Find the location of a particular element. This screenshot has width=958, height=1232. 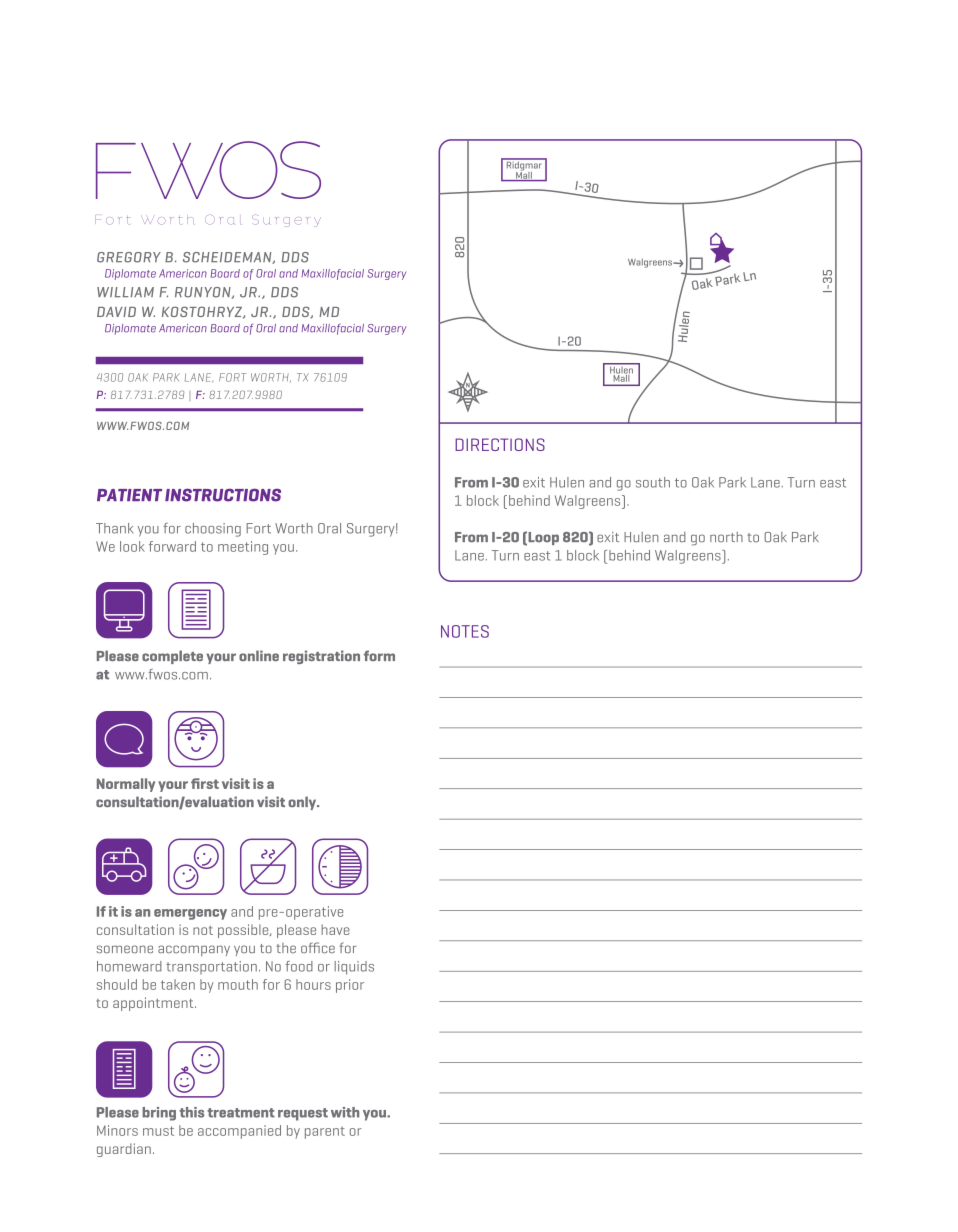

DIRECTIONS is located at coordinates (500, 444).
